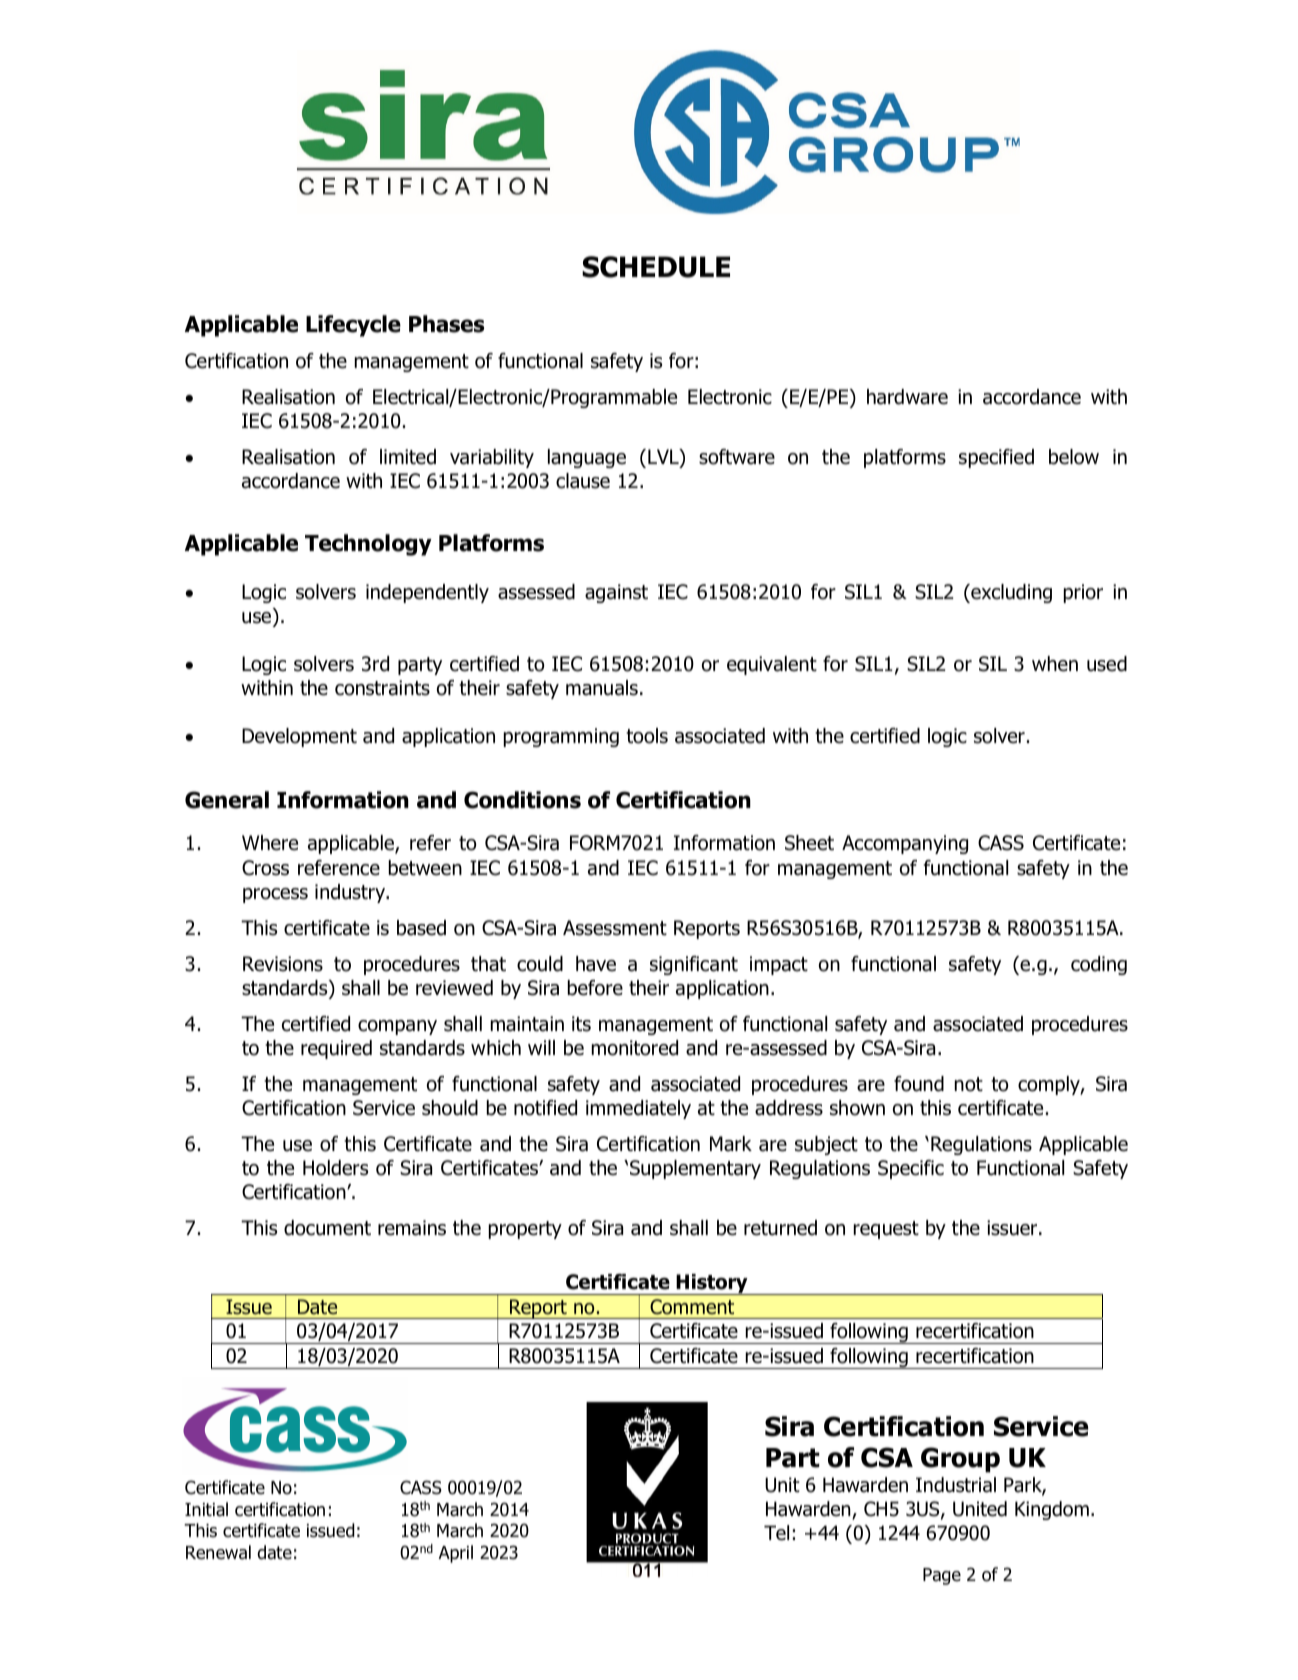 This image has width=1298, height=1680. I want to click on when, so click(1055, 664).
